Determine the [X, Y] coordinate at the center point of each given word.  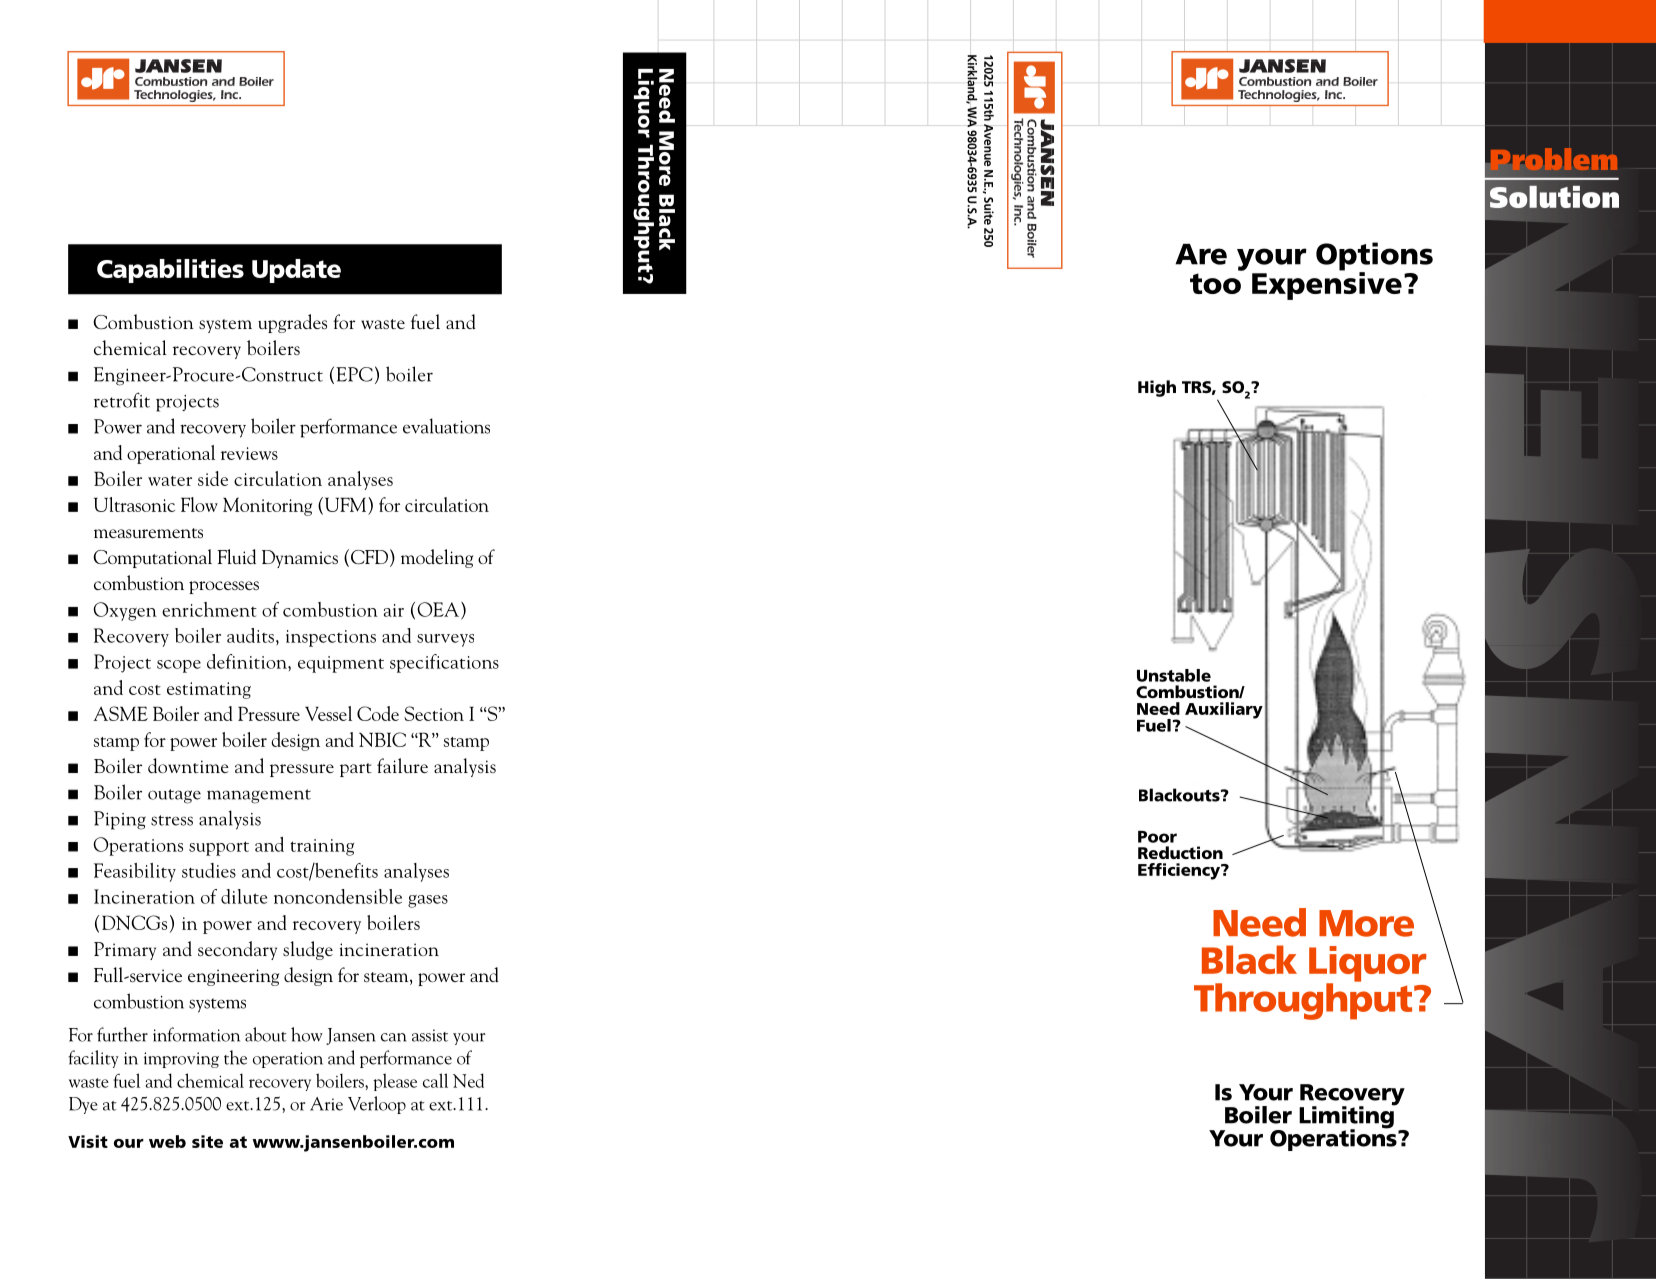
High [1157, 388]
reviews [249, 453]
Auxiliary [1224, 710]
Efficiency [1180, 871]
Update [296, 271]
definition [248, 661]
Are [1201, 254]
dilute [244, 896]
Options [1374, 257]
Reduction [1180, 852]
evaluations [446, 426]
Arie [326, 1104]
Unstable [1174, 675]
